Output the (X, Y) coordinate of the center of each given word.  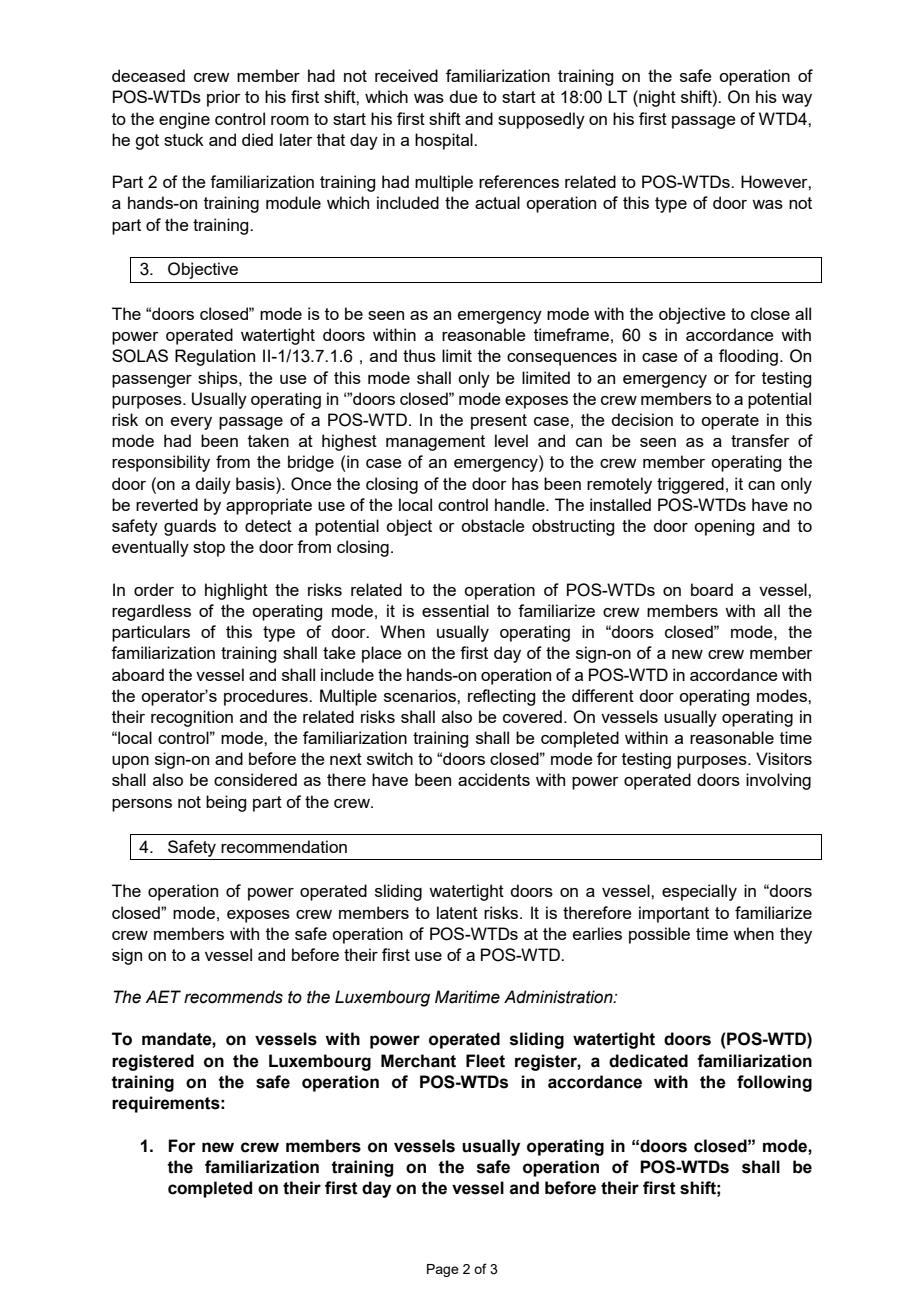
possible (659, 935)
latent (457, 912)
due (463, 96)
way (797, 100)
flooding (748, 357)
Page (443, 1270)
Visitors (784, 758)
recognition (192, 718)
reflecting (501, 697)
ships (219, 379)
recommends (233, 997)
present (499, 422)
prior (224, 98)
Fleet (485, 1061)
